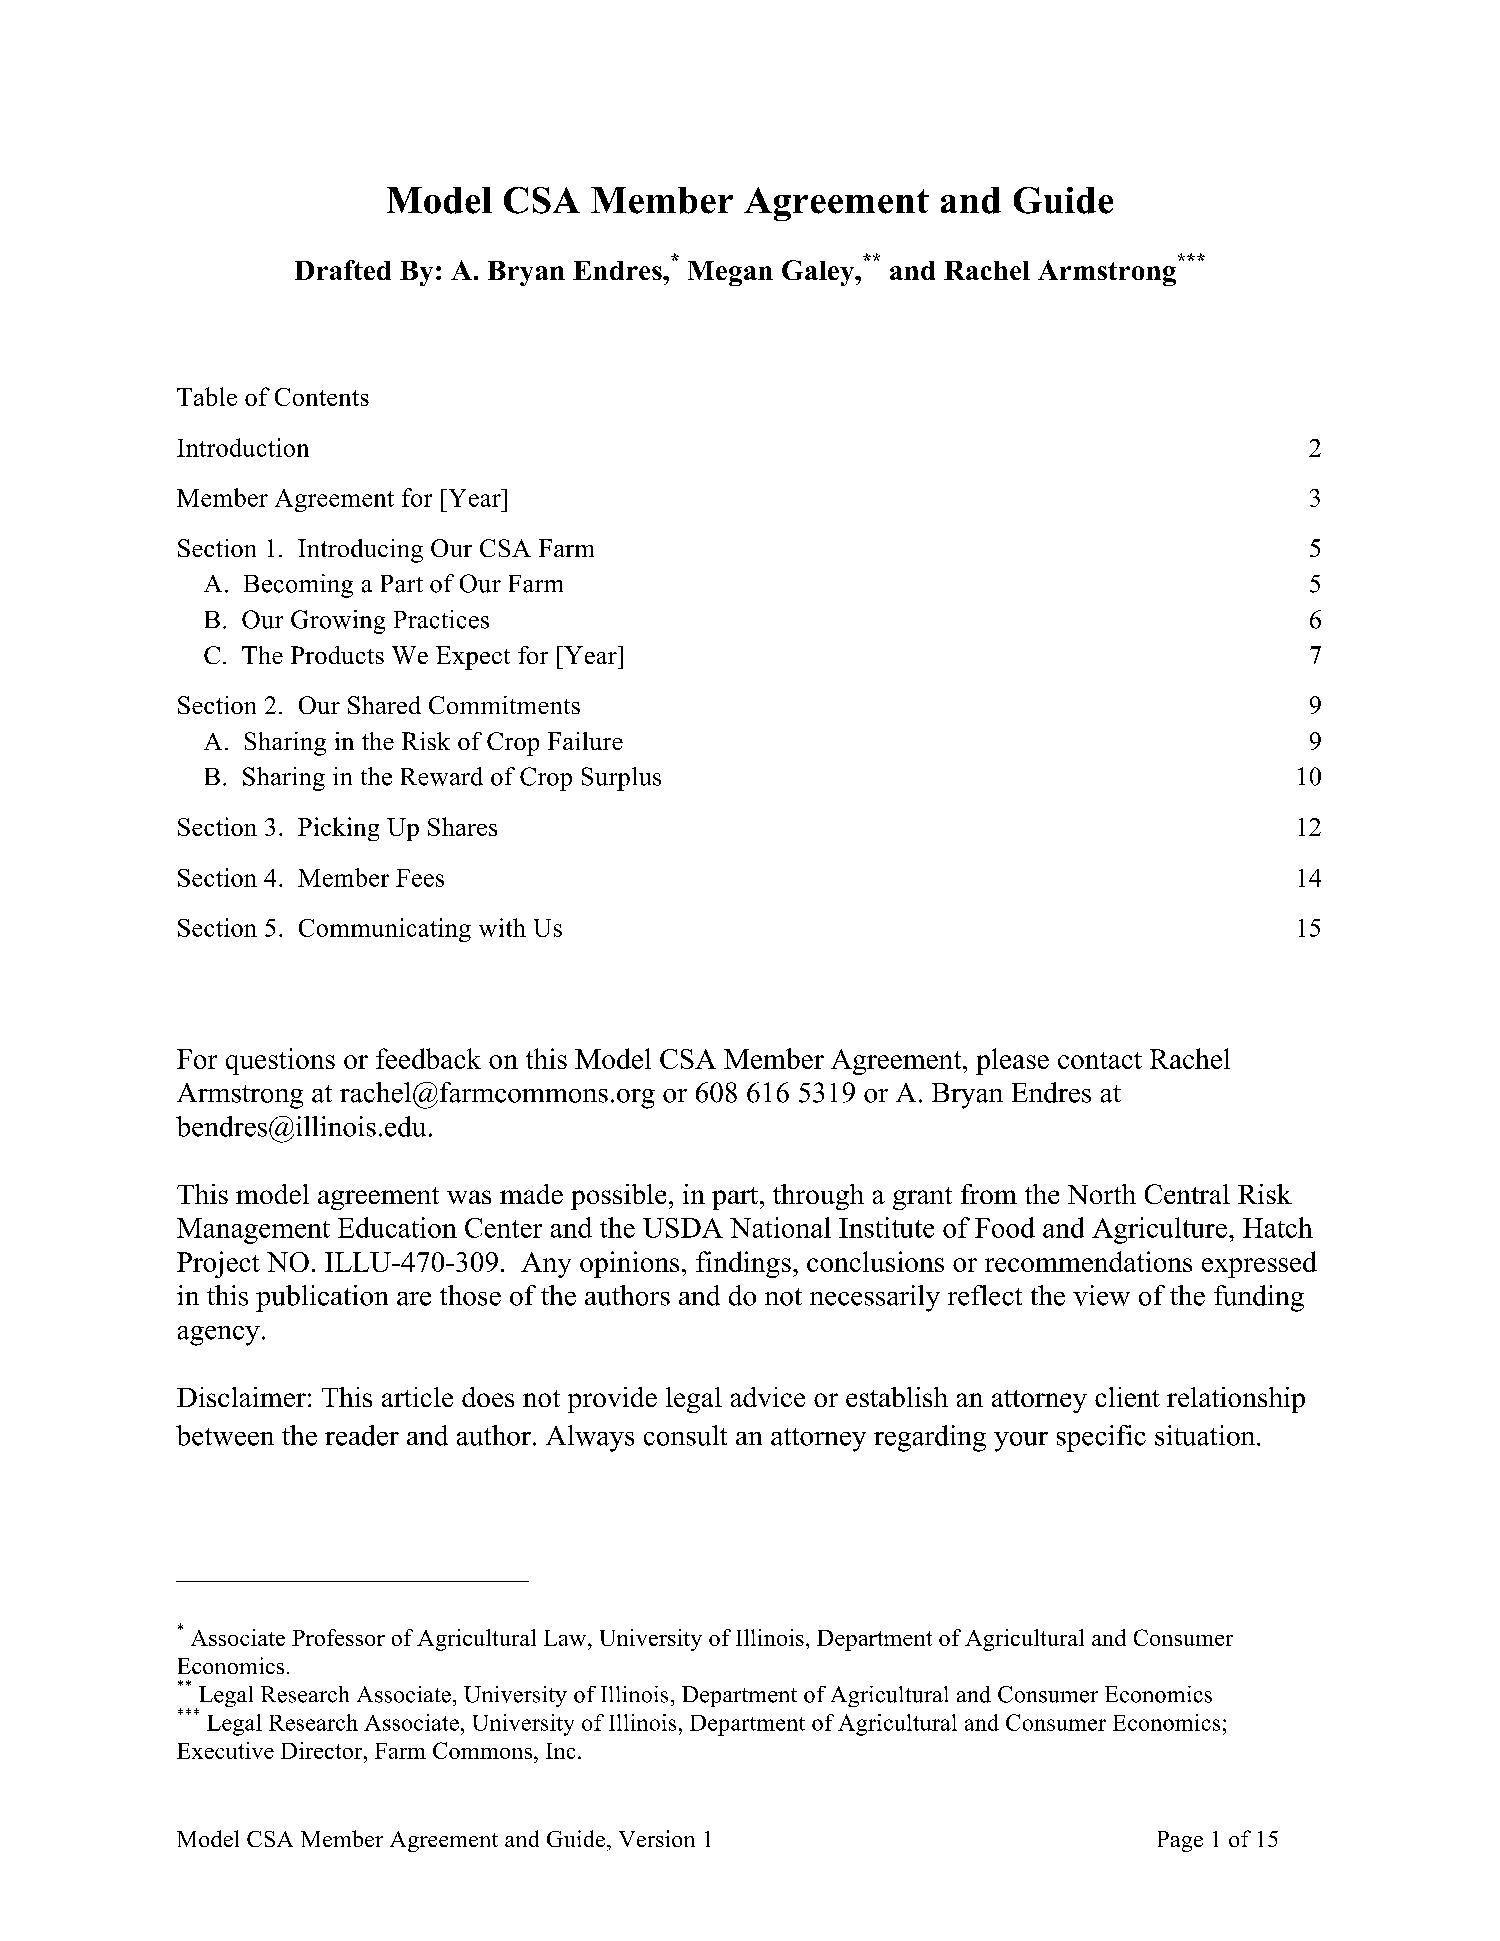 Image resolution: width=1500 pixels, height=1941 pixels. What do you see at coordinates (585, 741) in the screenshot?
I see `Failure` at bounding box center [585, 741].
